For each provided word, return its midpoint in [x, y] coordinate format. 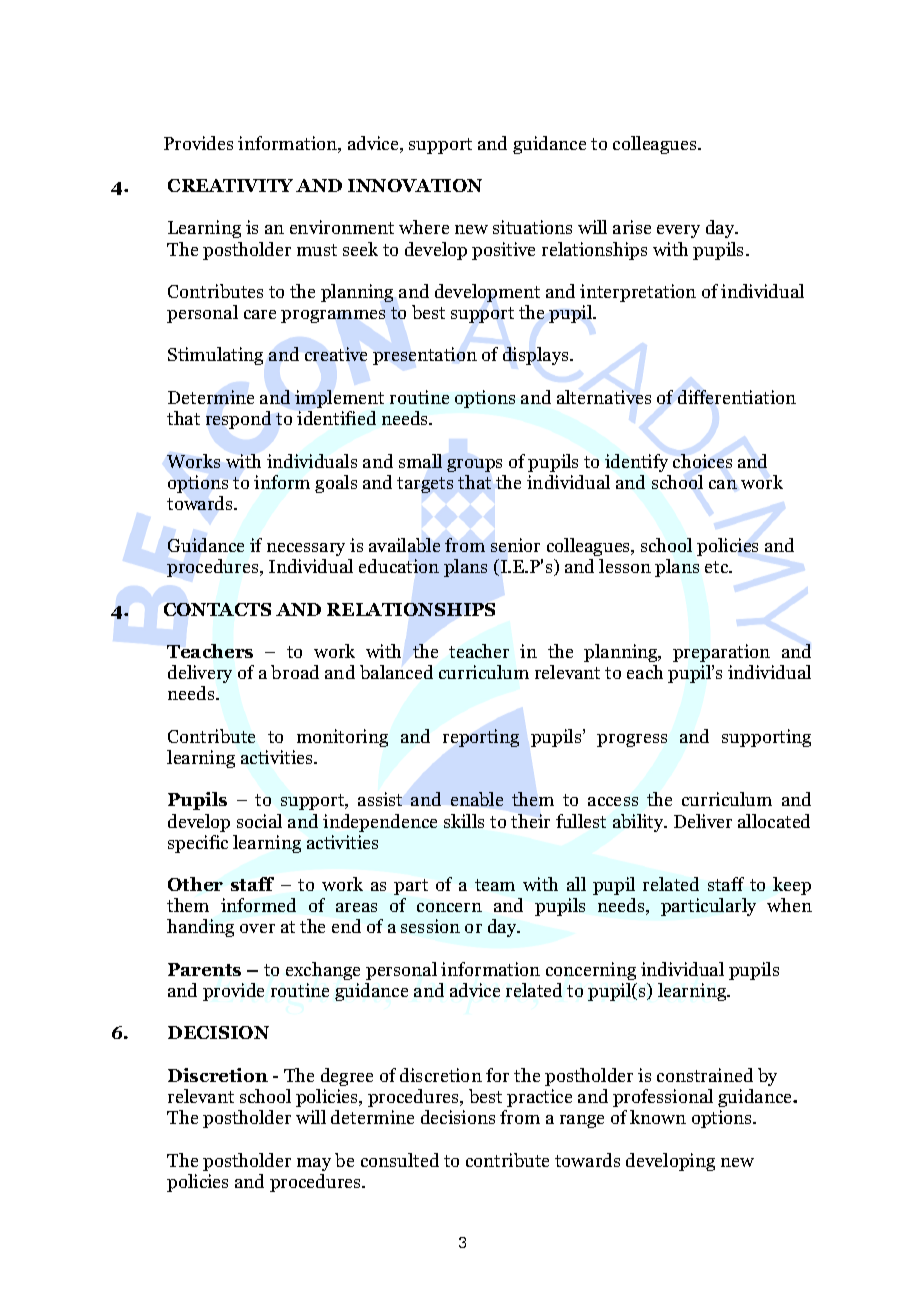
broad [295, 672]
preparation [721, 653]
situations [532, 227]
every [678, 231]
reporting [481, 738]
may [314, 1164]
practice [539, 1098]
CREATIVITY [230, 185]
